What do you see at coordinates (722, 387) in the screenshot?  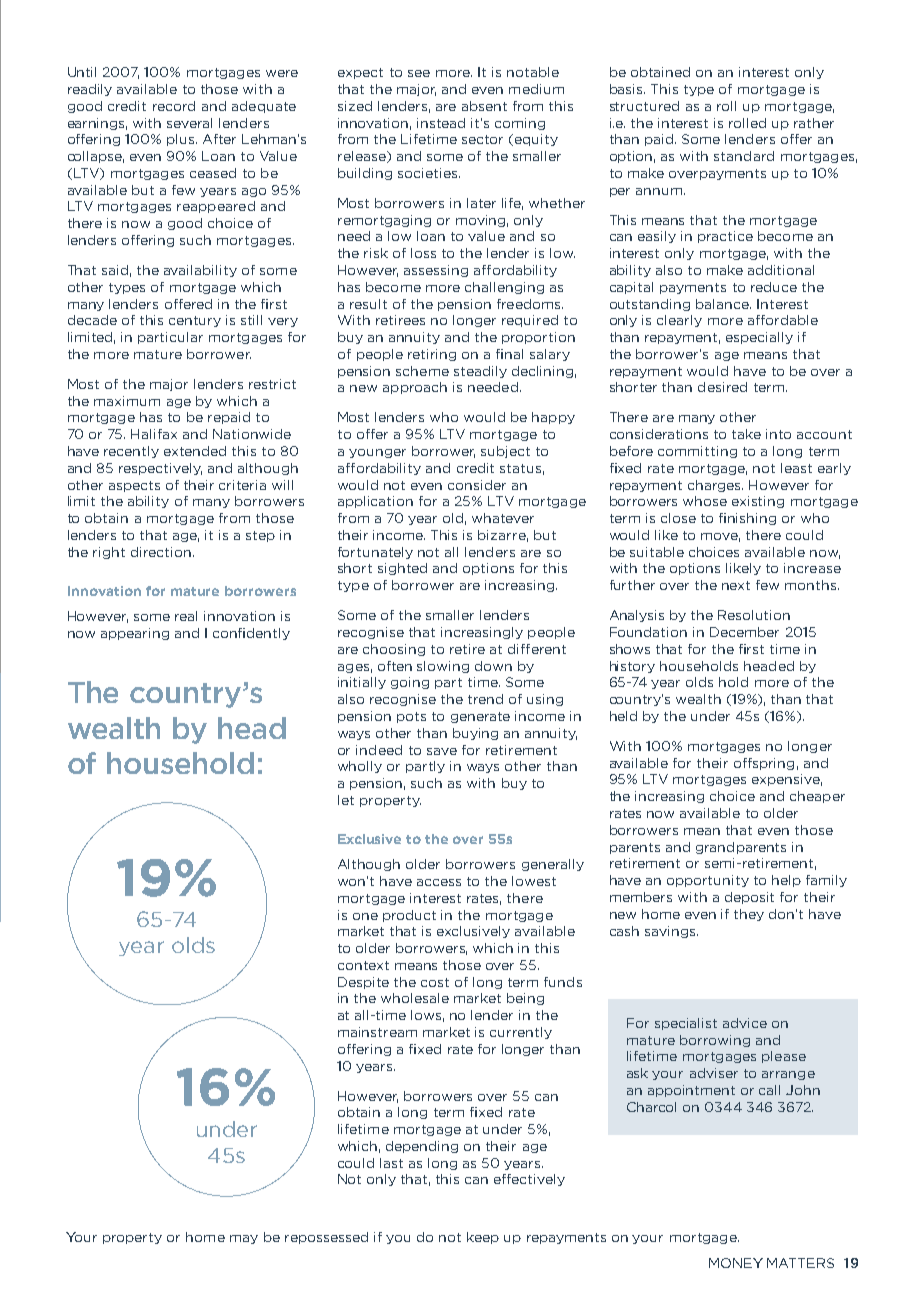 I see `desired` at bounding box center [722, 387].
